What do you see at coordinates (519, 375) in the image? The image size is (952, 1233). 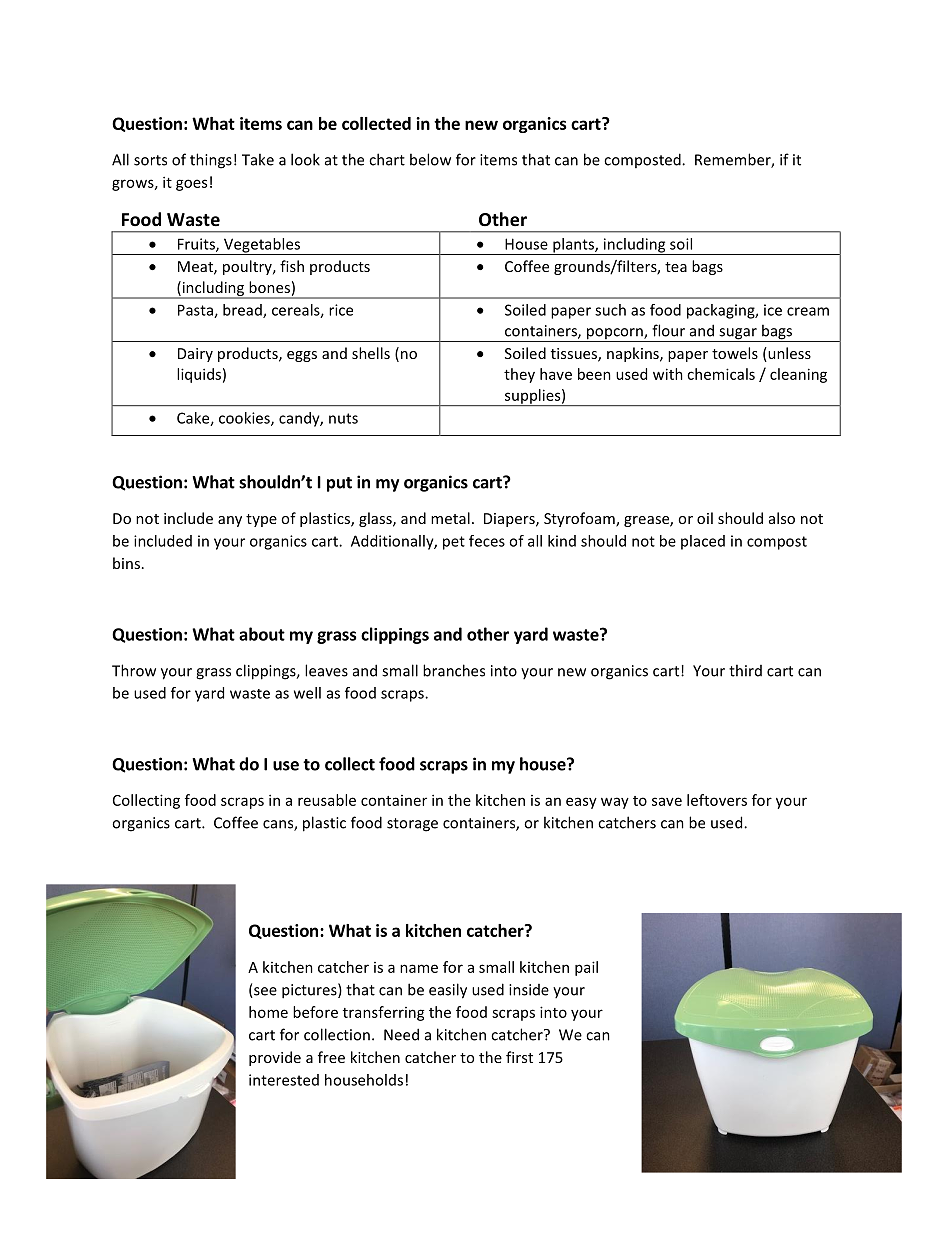 I see `they` at bounding box center [519, 375].
